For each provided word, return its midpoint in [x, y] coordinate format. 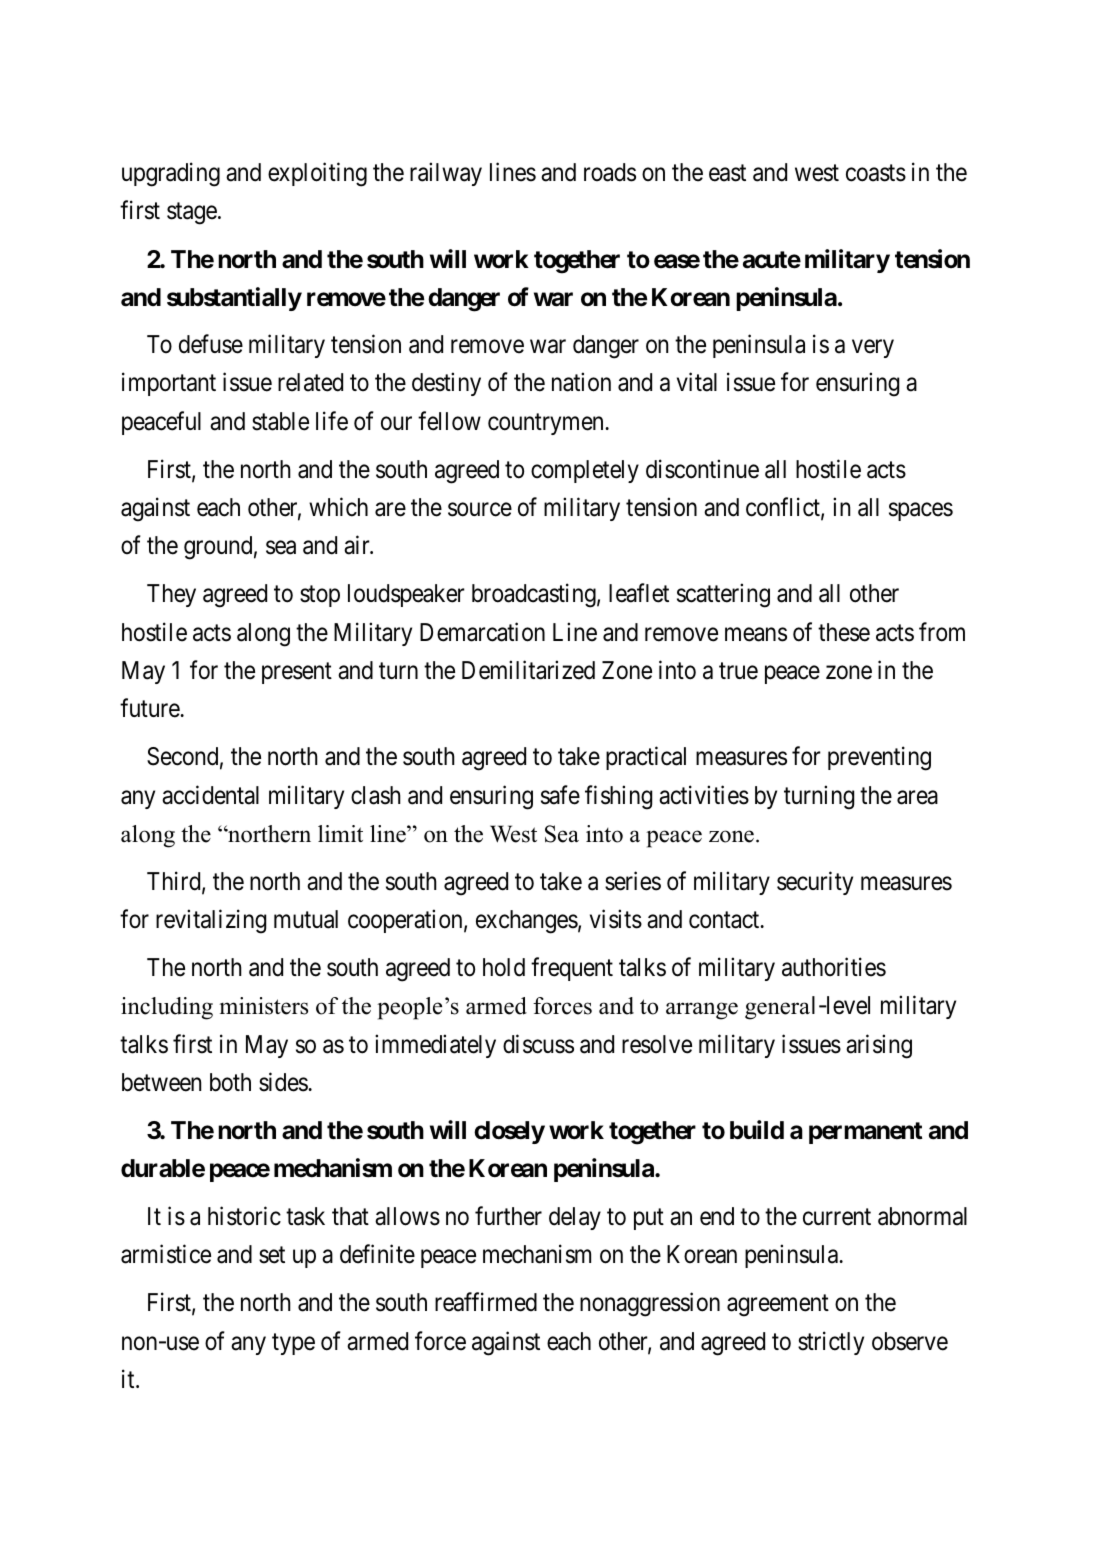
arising [879, 1046]
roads [610, 172]
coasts [876, 173]
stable [280, 421]
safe [560, 795]
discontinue [702, 469]
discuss [538, 1044]
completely [585, 471]
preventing [879, 759]
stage [192, 214]
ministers [263, 1006]
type [293, 1344]
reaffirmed [486, 1302]
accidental [210, 795]
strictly [831, 1343]
